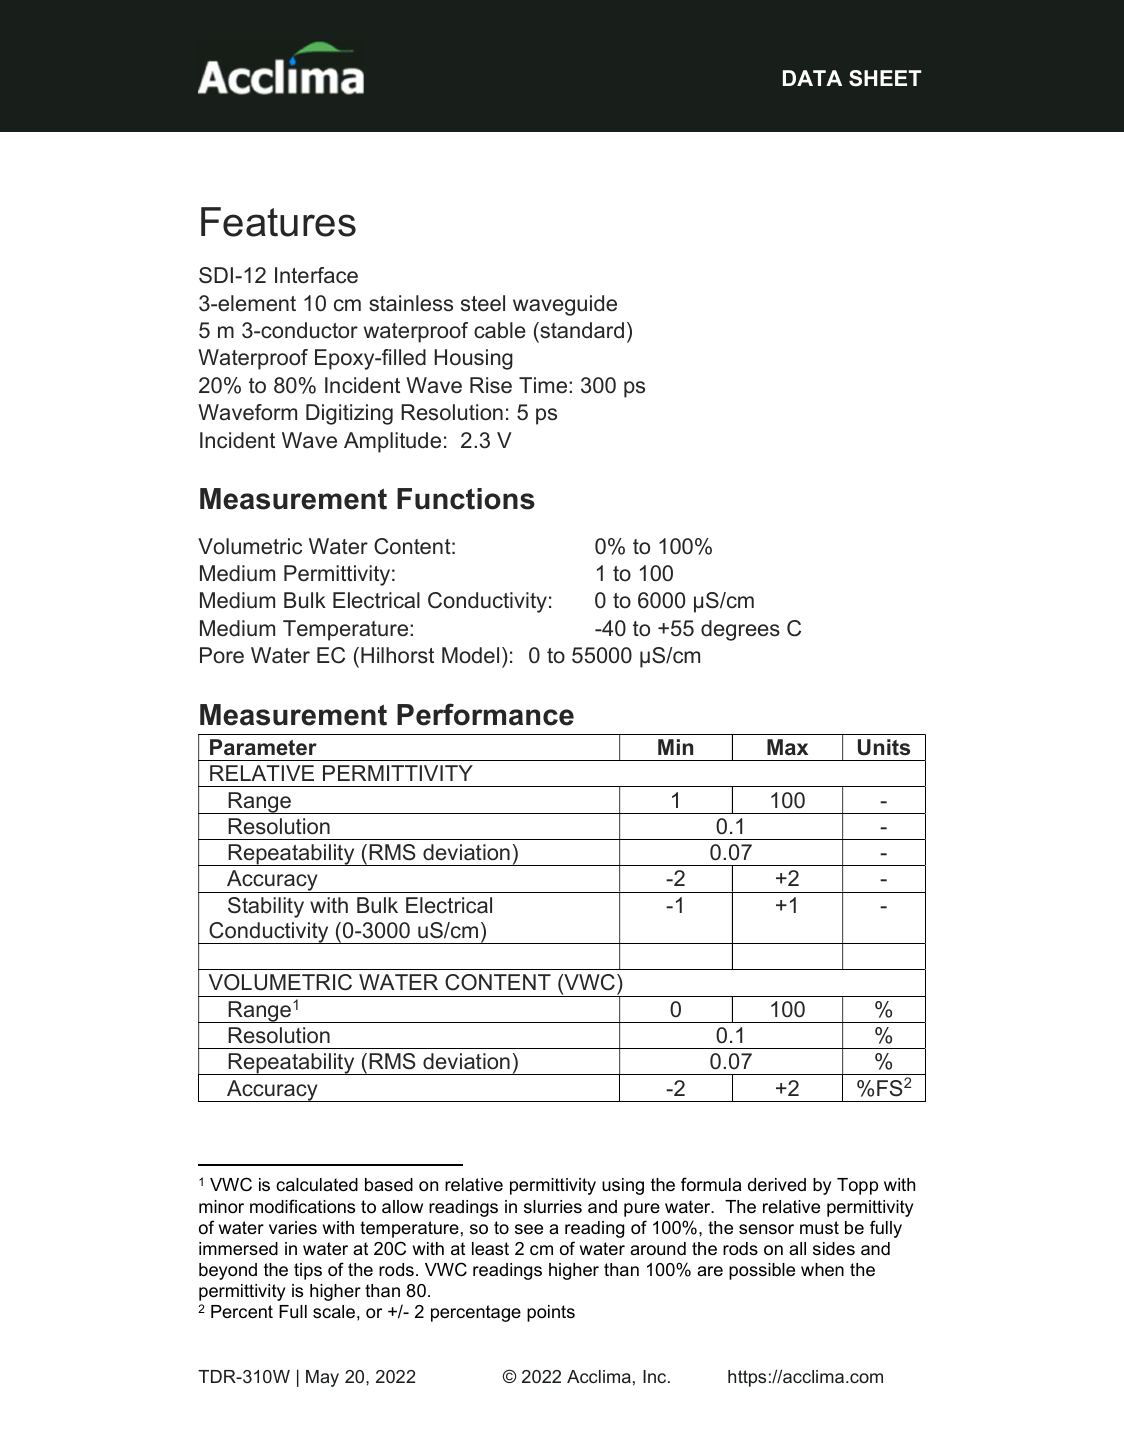  What do you see at coordinates (263, 747) in the page?
I see `Parameter` at bounding box center [263, 747].
